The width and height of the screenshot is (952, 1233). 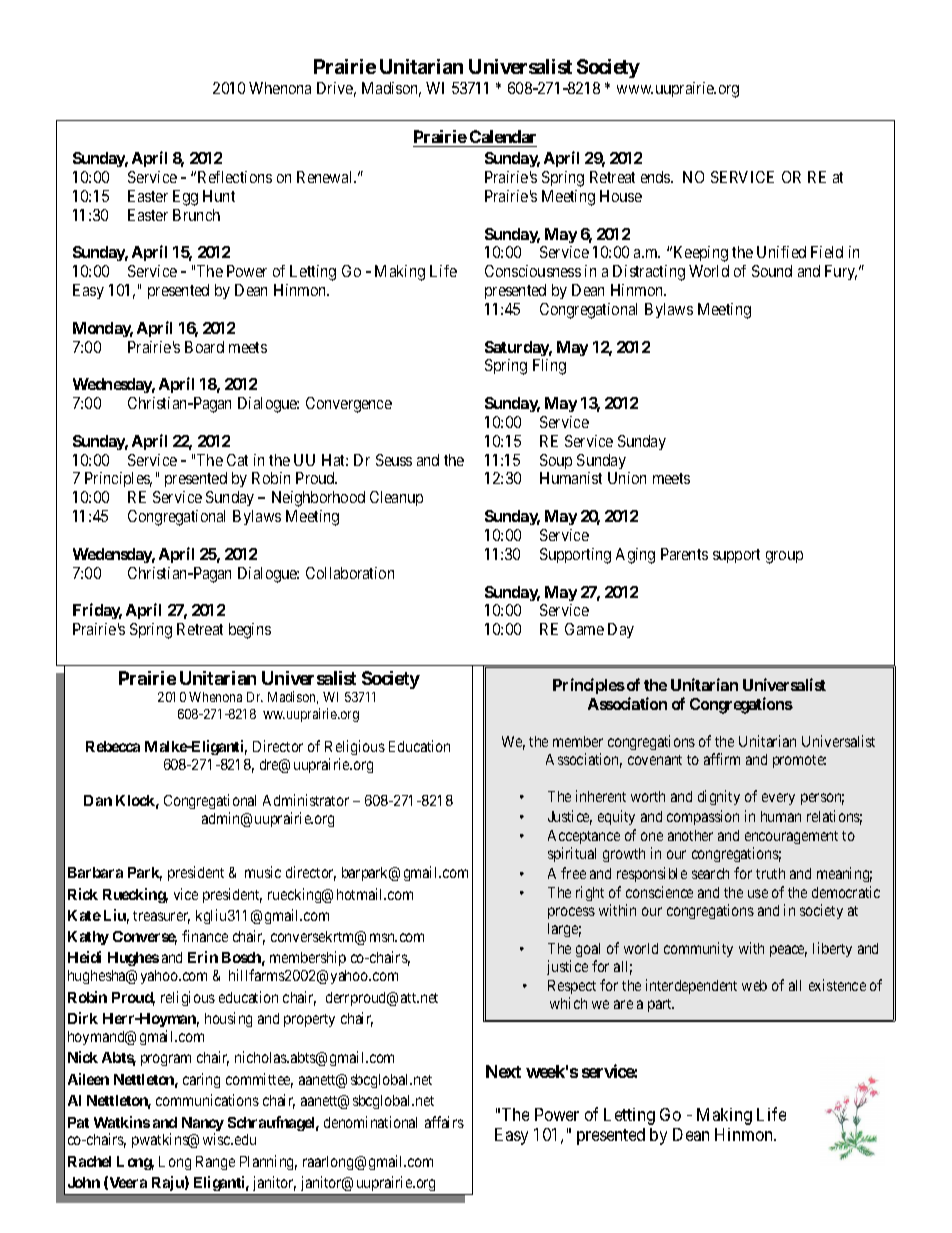 I want to click on Consciousness, so click(x=533, y=271).
